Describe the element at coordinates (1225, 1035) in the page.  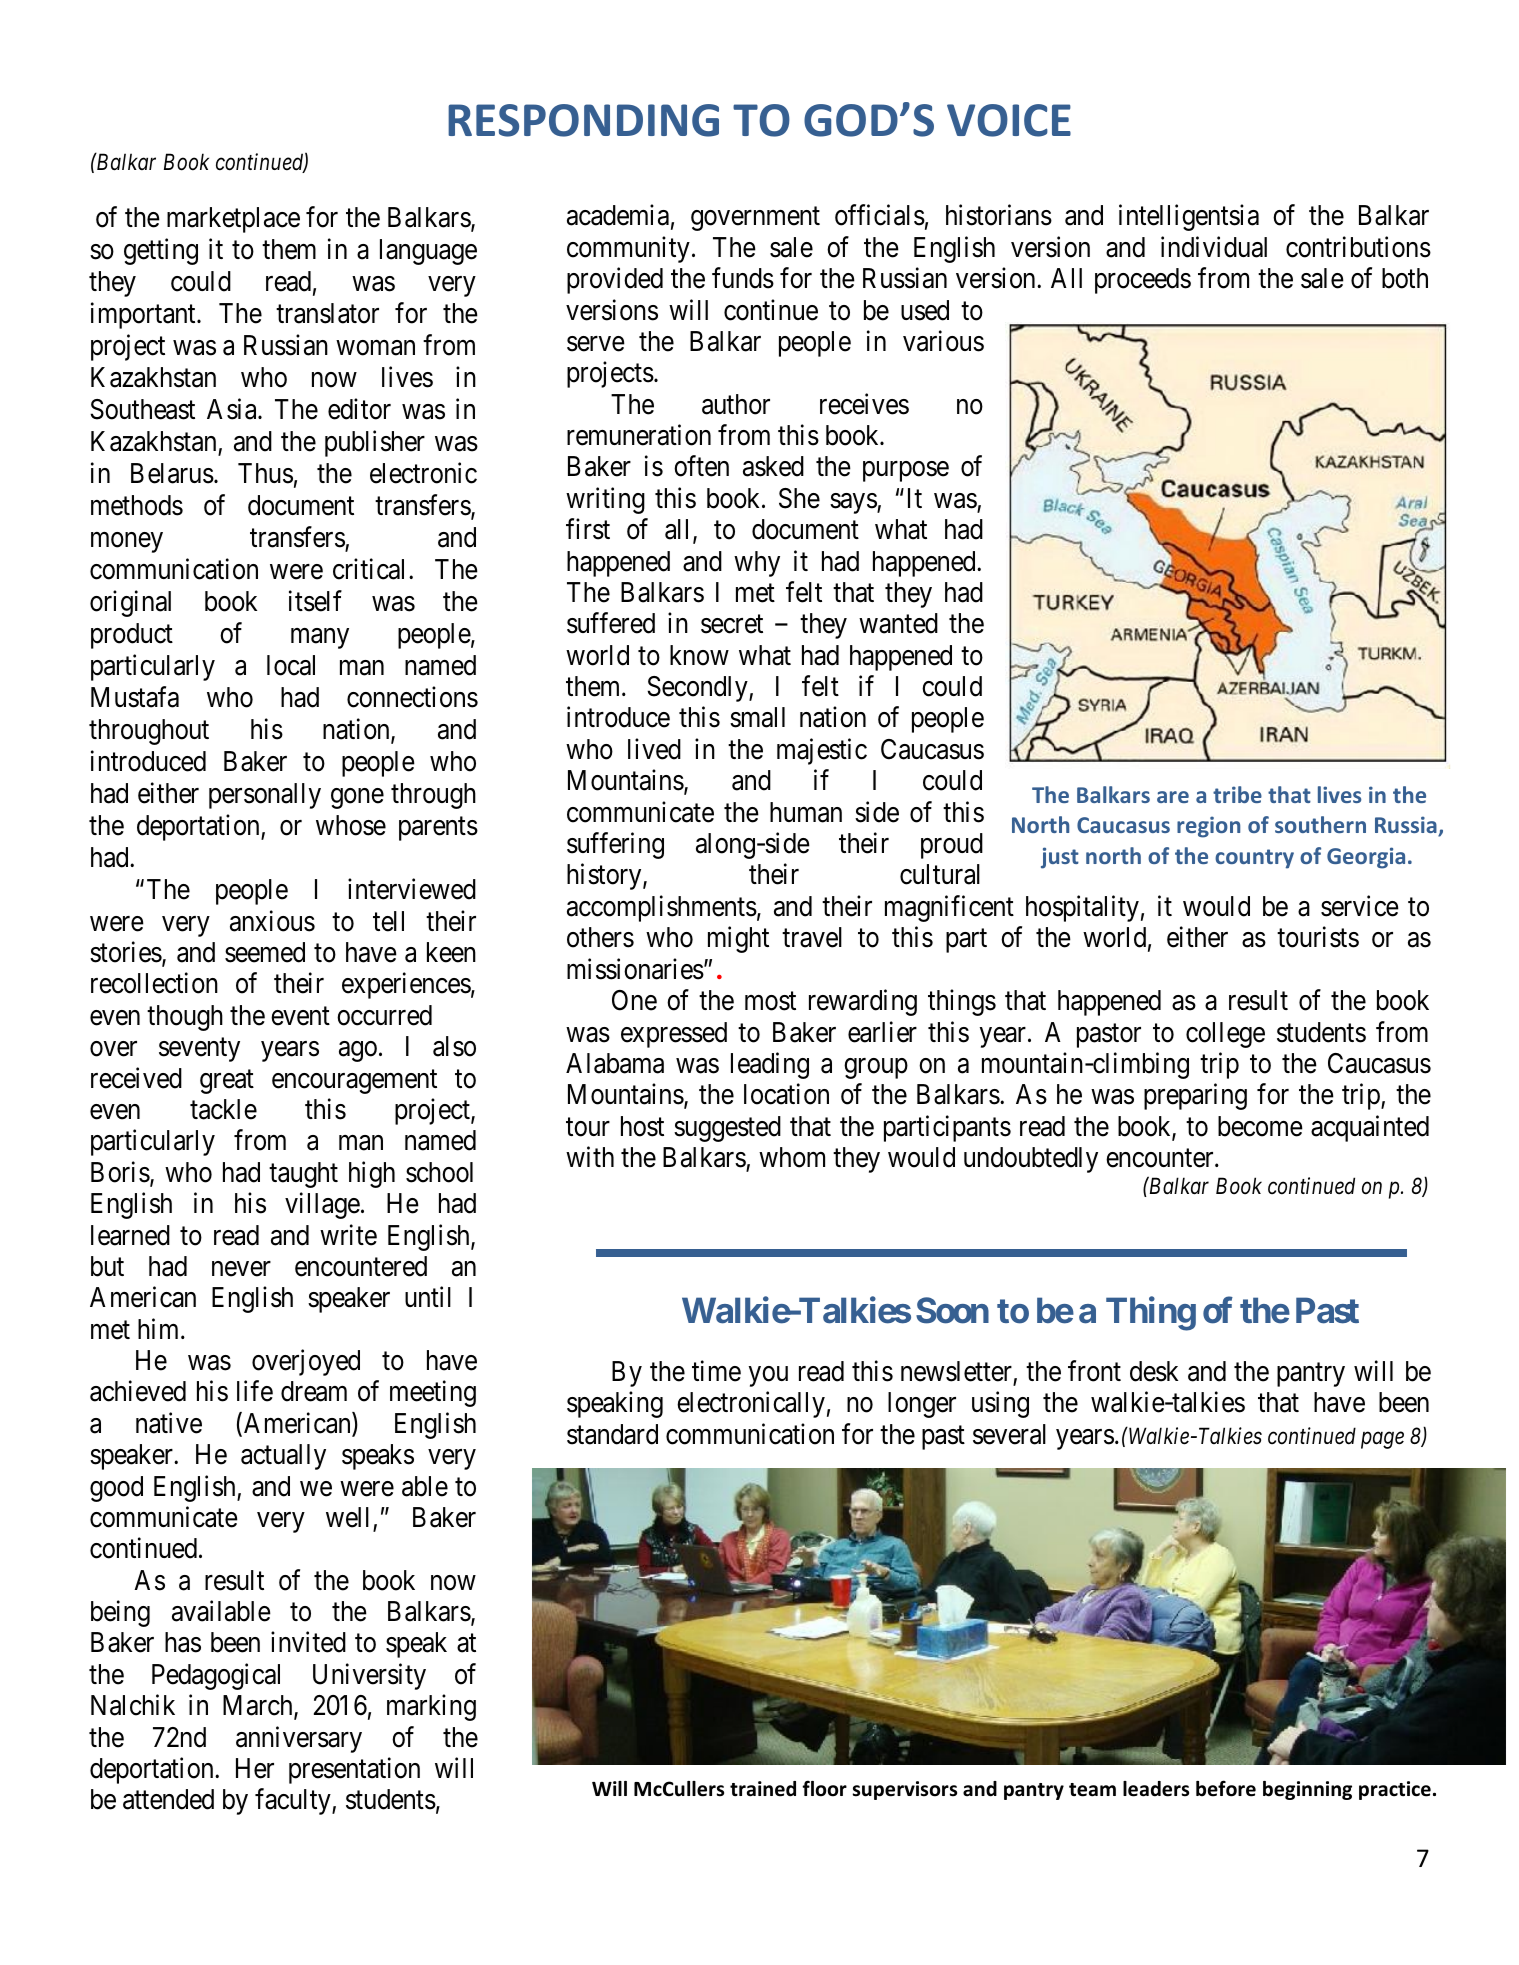
I see `college` at that location.
